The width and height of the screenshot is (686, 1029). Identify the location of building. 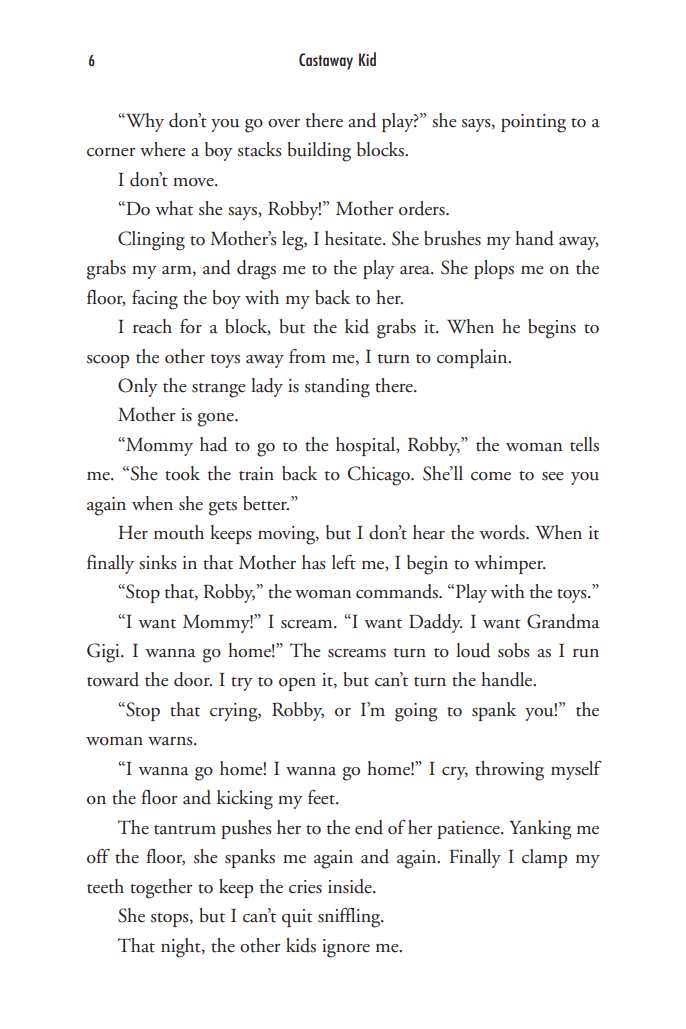
(319, 152).
